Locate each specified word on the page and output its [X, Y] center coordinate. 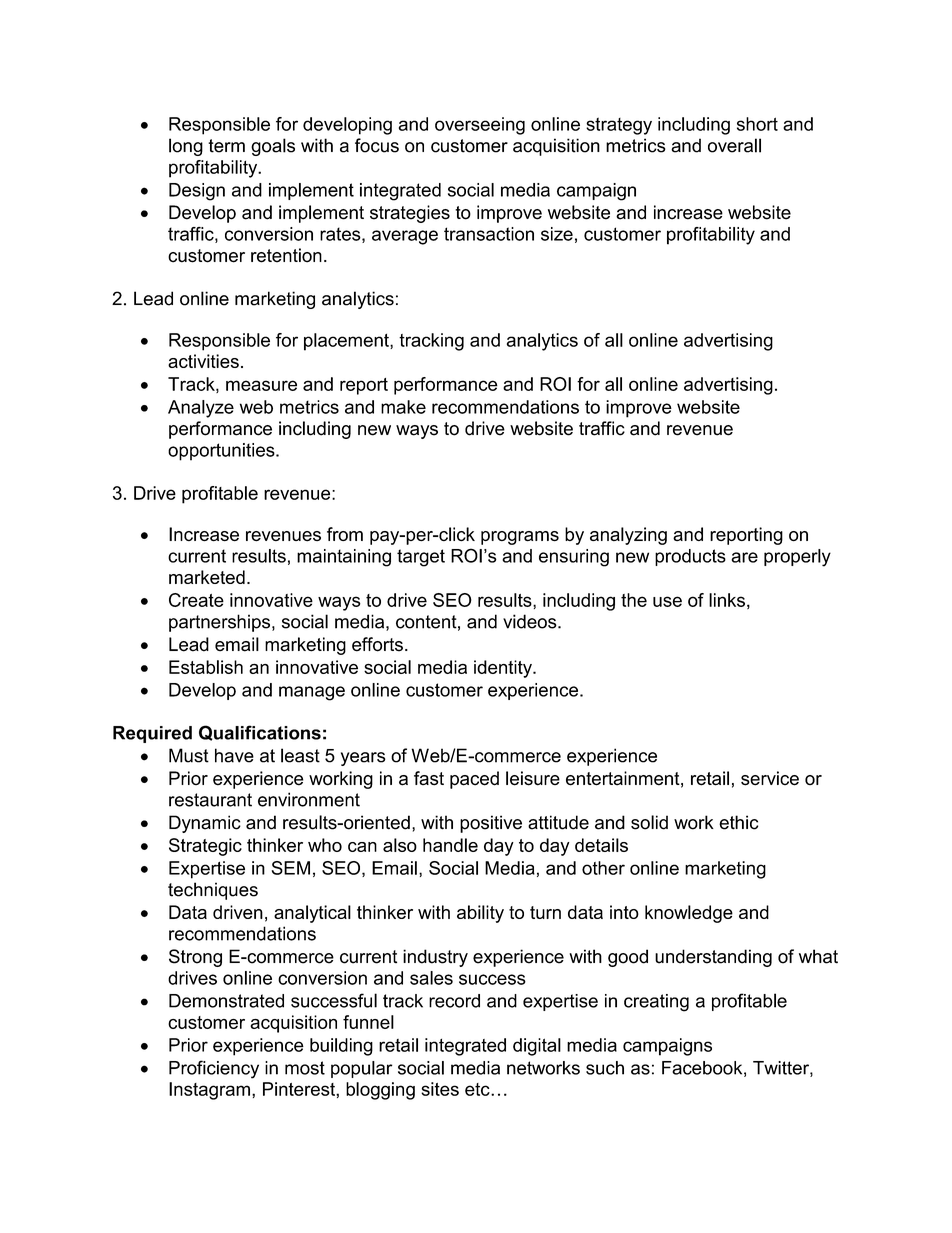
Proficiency [214, 1069]
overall [734, 145]
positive [491, 824]
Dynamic [205, 824]
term [226, 146]
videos [531, 621]
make [403, 407]
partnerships [221, 623]
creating [656, 1003]
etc [478, 1089]
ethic [738, 822]
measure [261, 385]
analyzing [628, 536]
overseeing [480, 126]
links [727, 600]
